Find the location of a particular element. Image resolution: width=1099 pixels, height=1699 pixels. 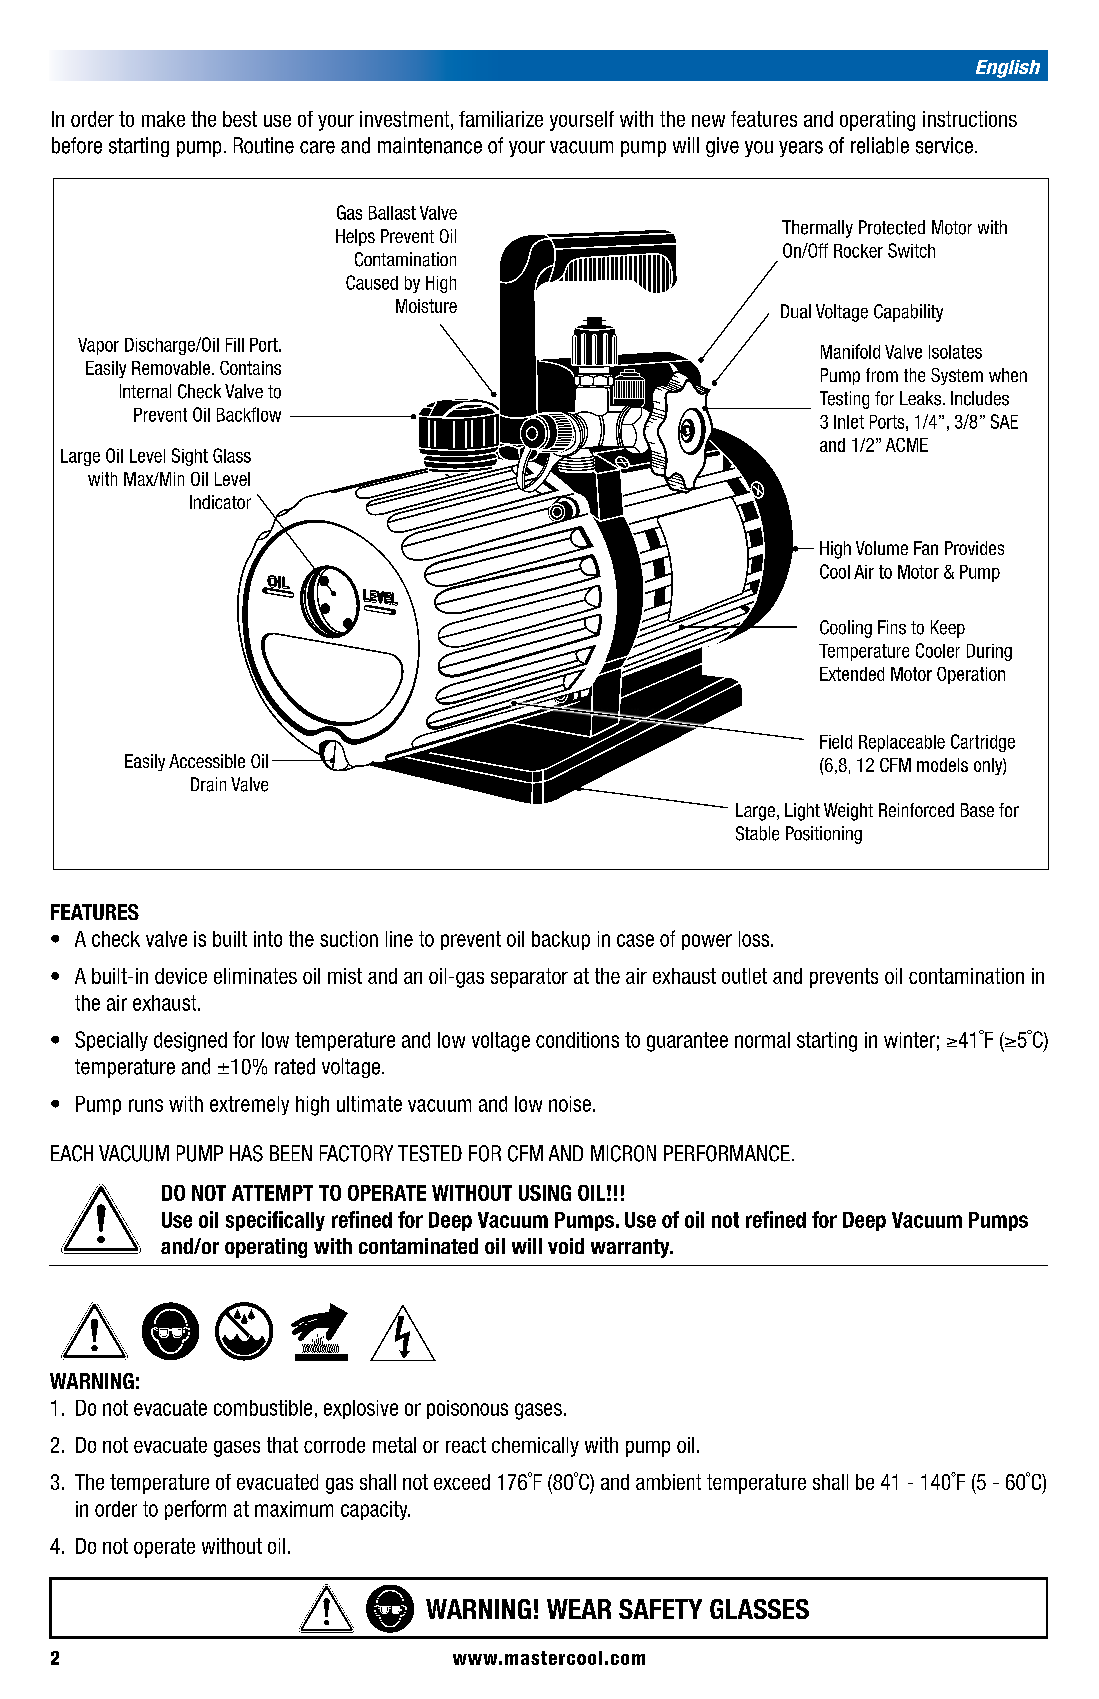

make is located at coordinates (163, 119).
